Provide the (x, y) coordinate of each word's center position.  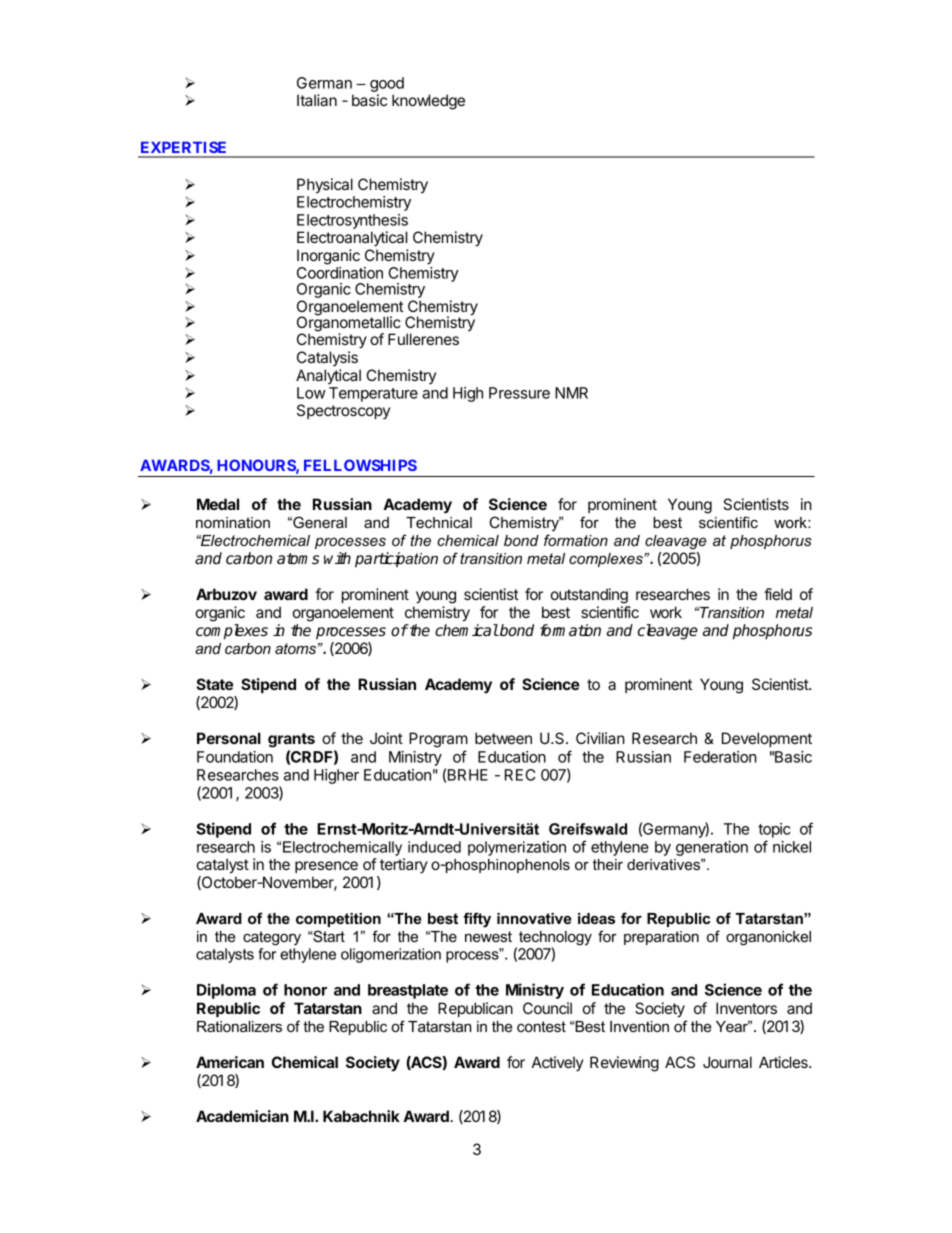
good (387, 86)
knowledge (428, 102)
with (337, 558)
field (778, 594)
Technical (439, 522)
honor (305, 990)
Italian (317, 100)
